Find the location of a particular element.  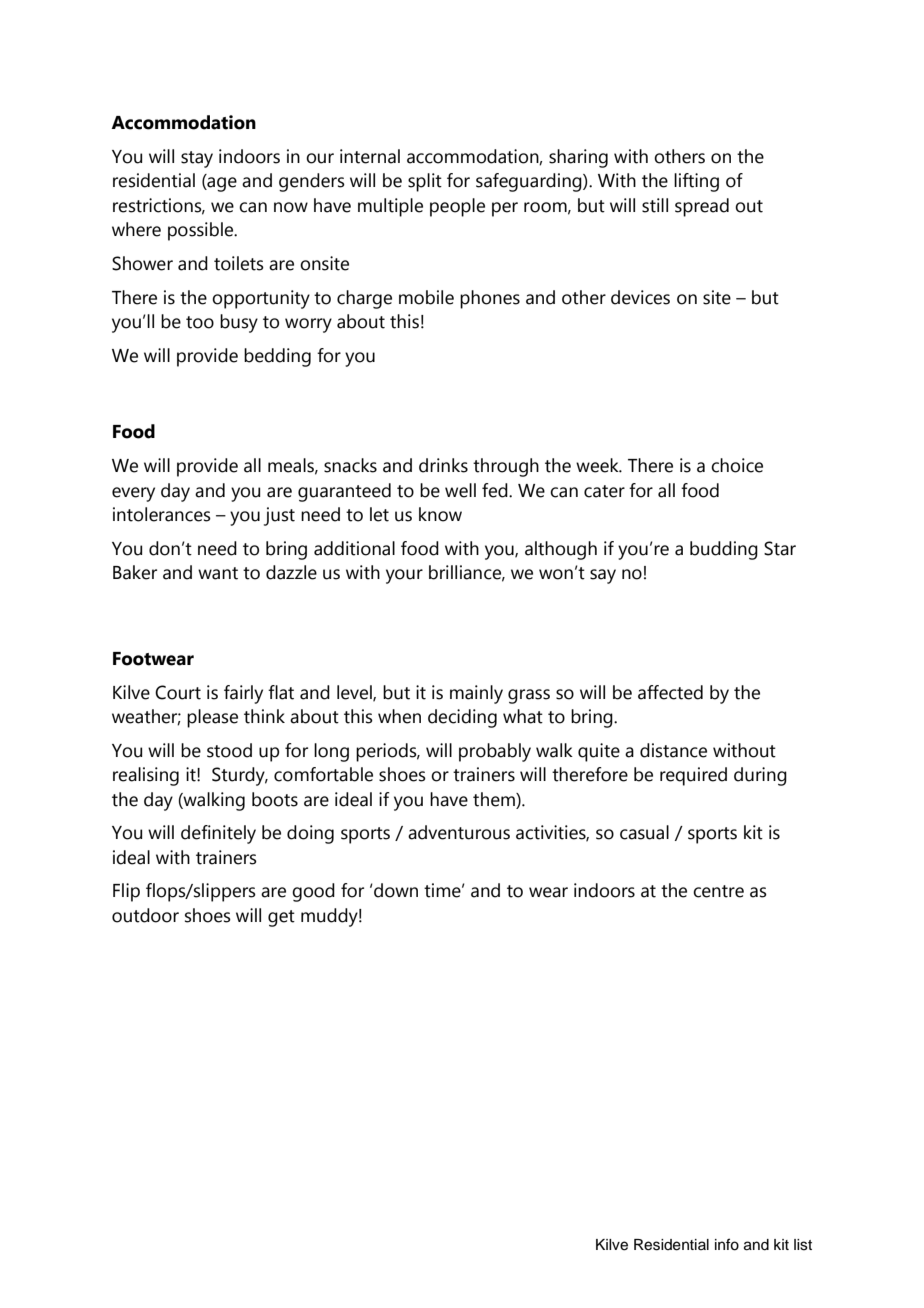

list is located at coordinates (803, 1245).
